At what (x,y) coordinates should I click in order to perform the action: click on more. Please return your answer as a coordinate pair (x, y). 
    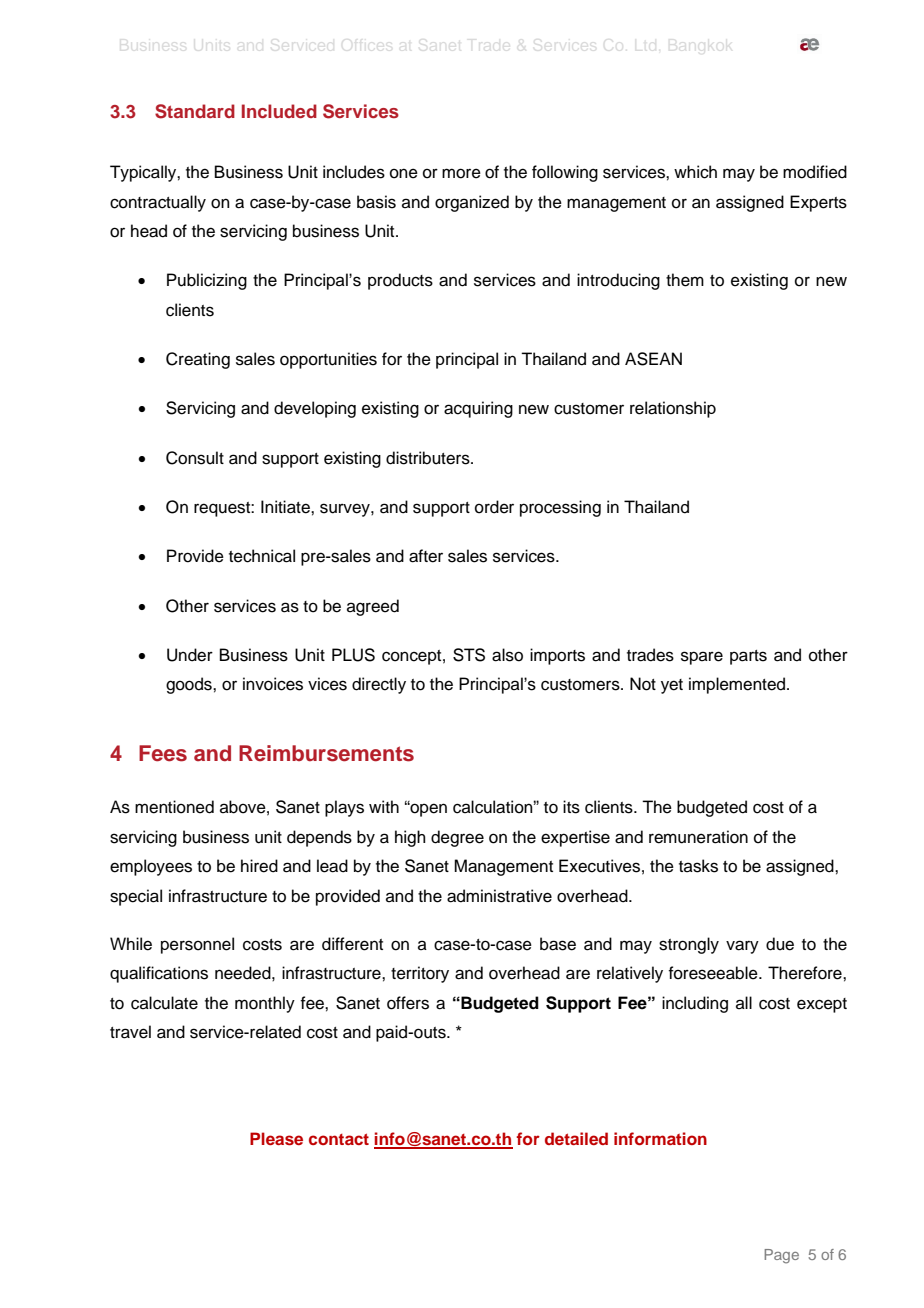
    Looking at the image, I should click on (461, 173).
